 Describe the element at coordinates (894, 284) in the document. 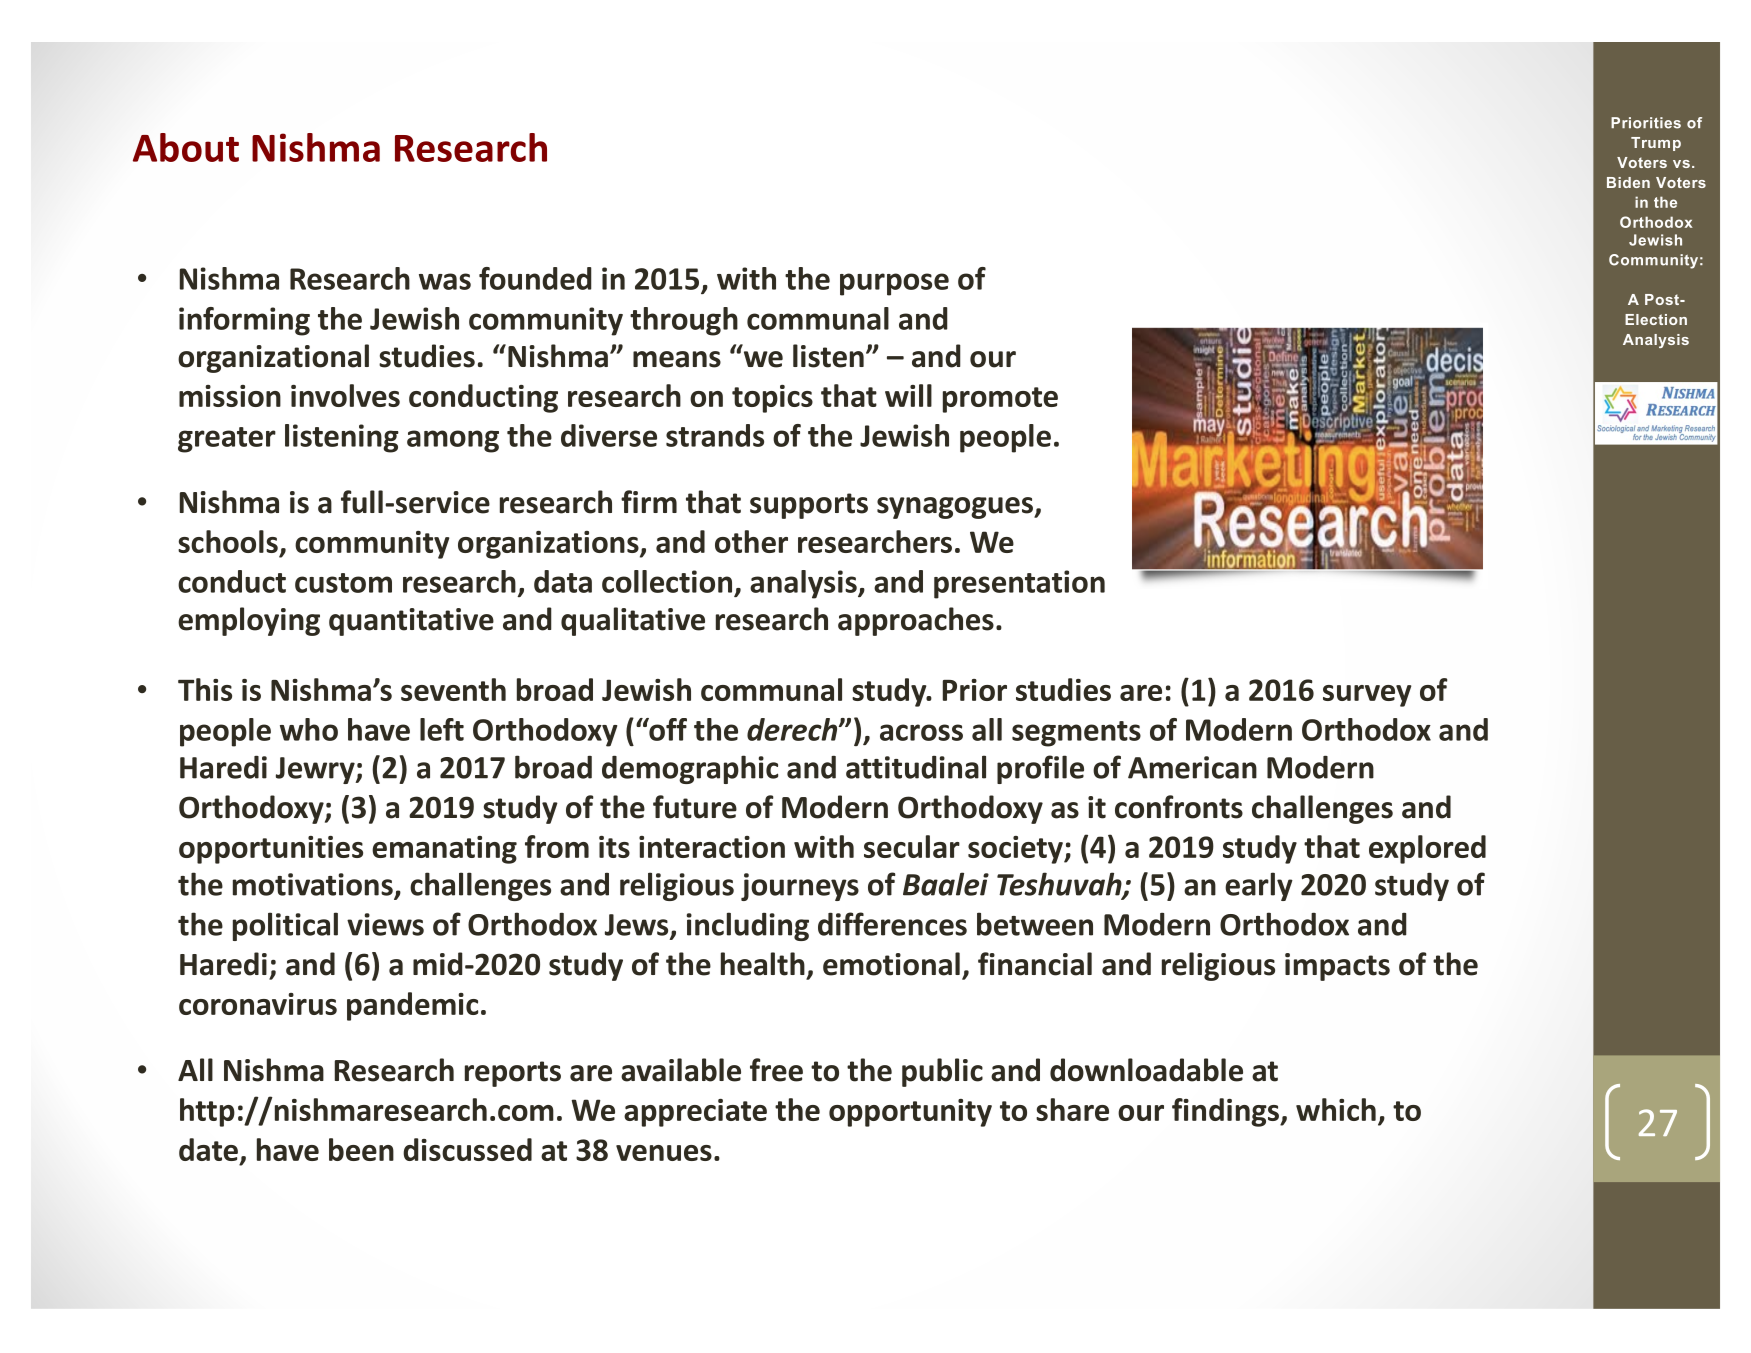

I see `purpose` at that location.
